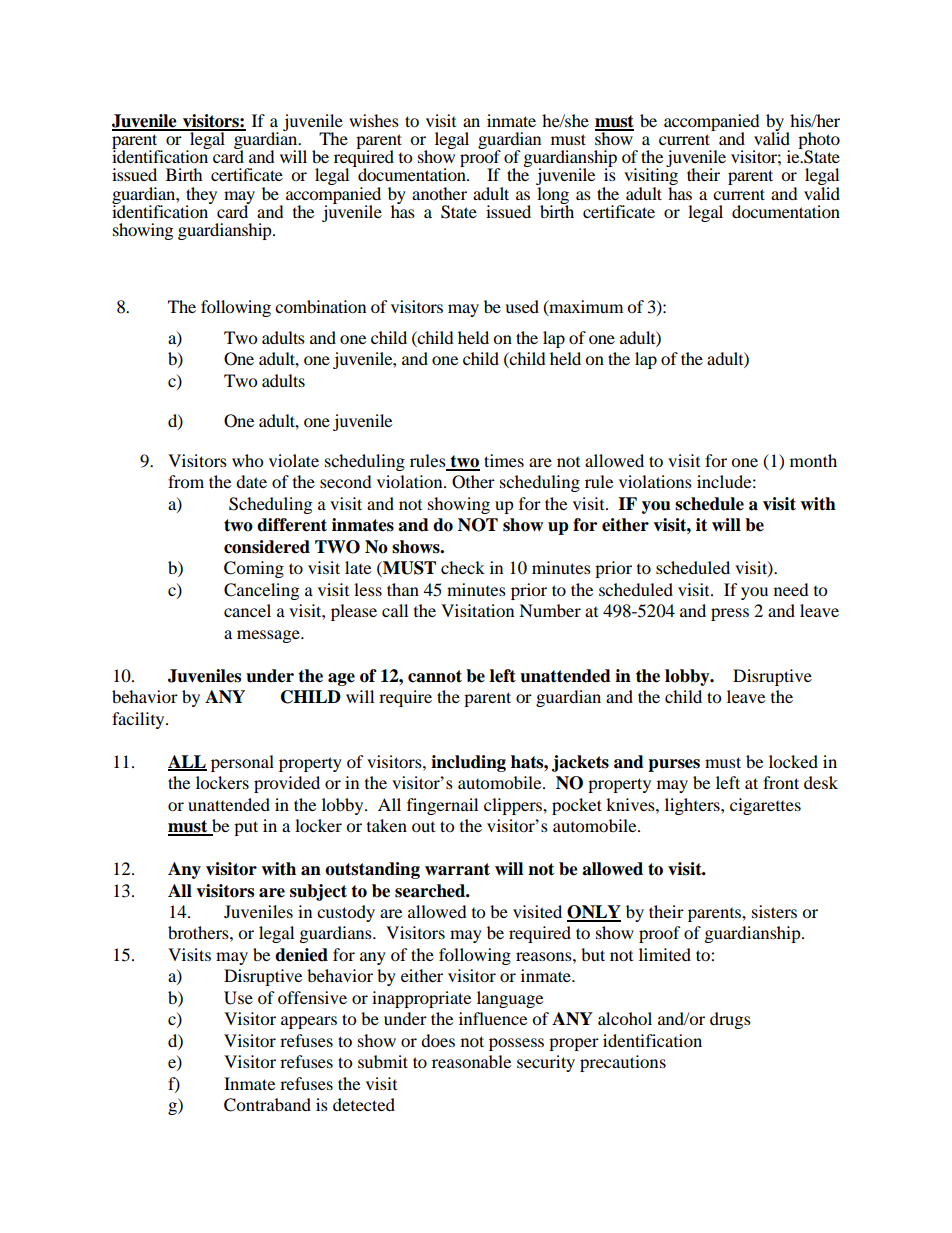  Describe the element at coordinates (781, 782) in the screenshot. I see `front` at that location.
